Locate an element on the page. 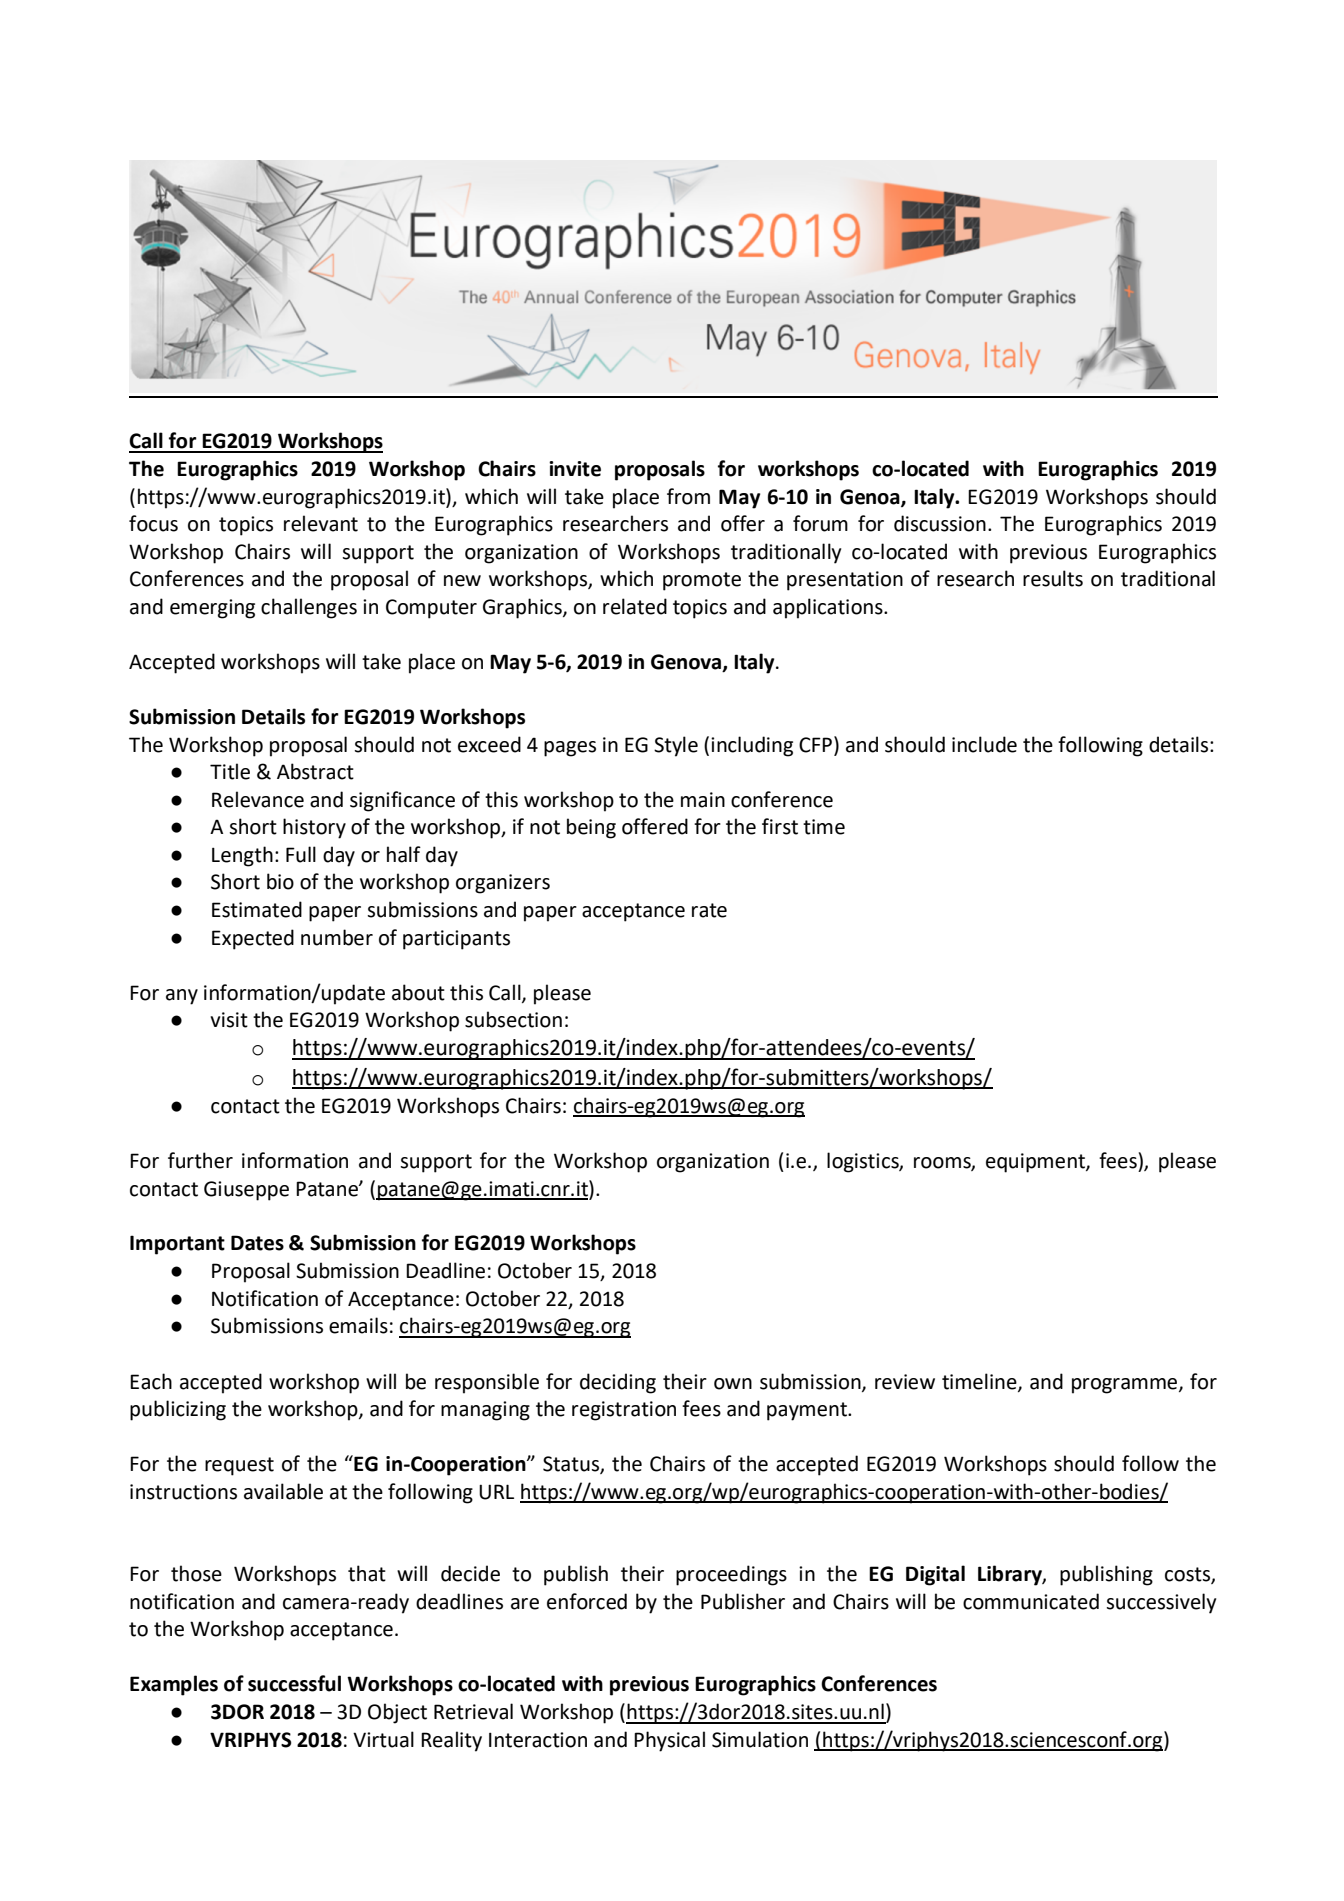 The width and height of the image is (1344, 1901). discussion is located at coordinates (940, 523).
